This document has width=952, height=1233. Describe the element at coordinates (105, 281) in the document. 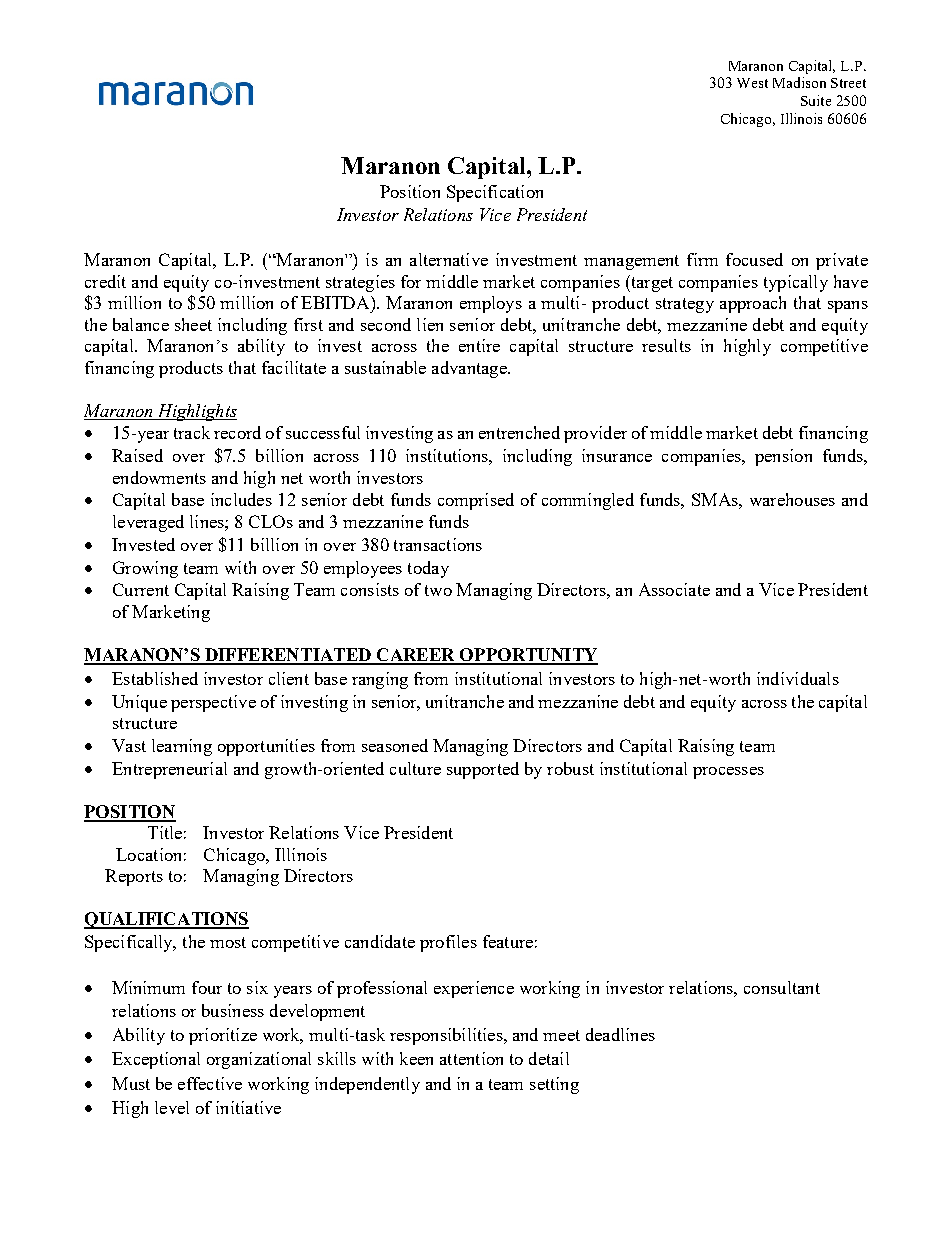

I see `credit` at that location.
